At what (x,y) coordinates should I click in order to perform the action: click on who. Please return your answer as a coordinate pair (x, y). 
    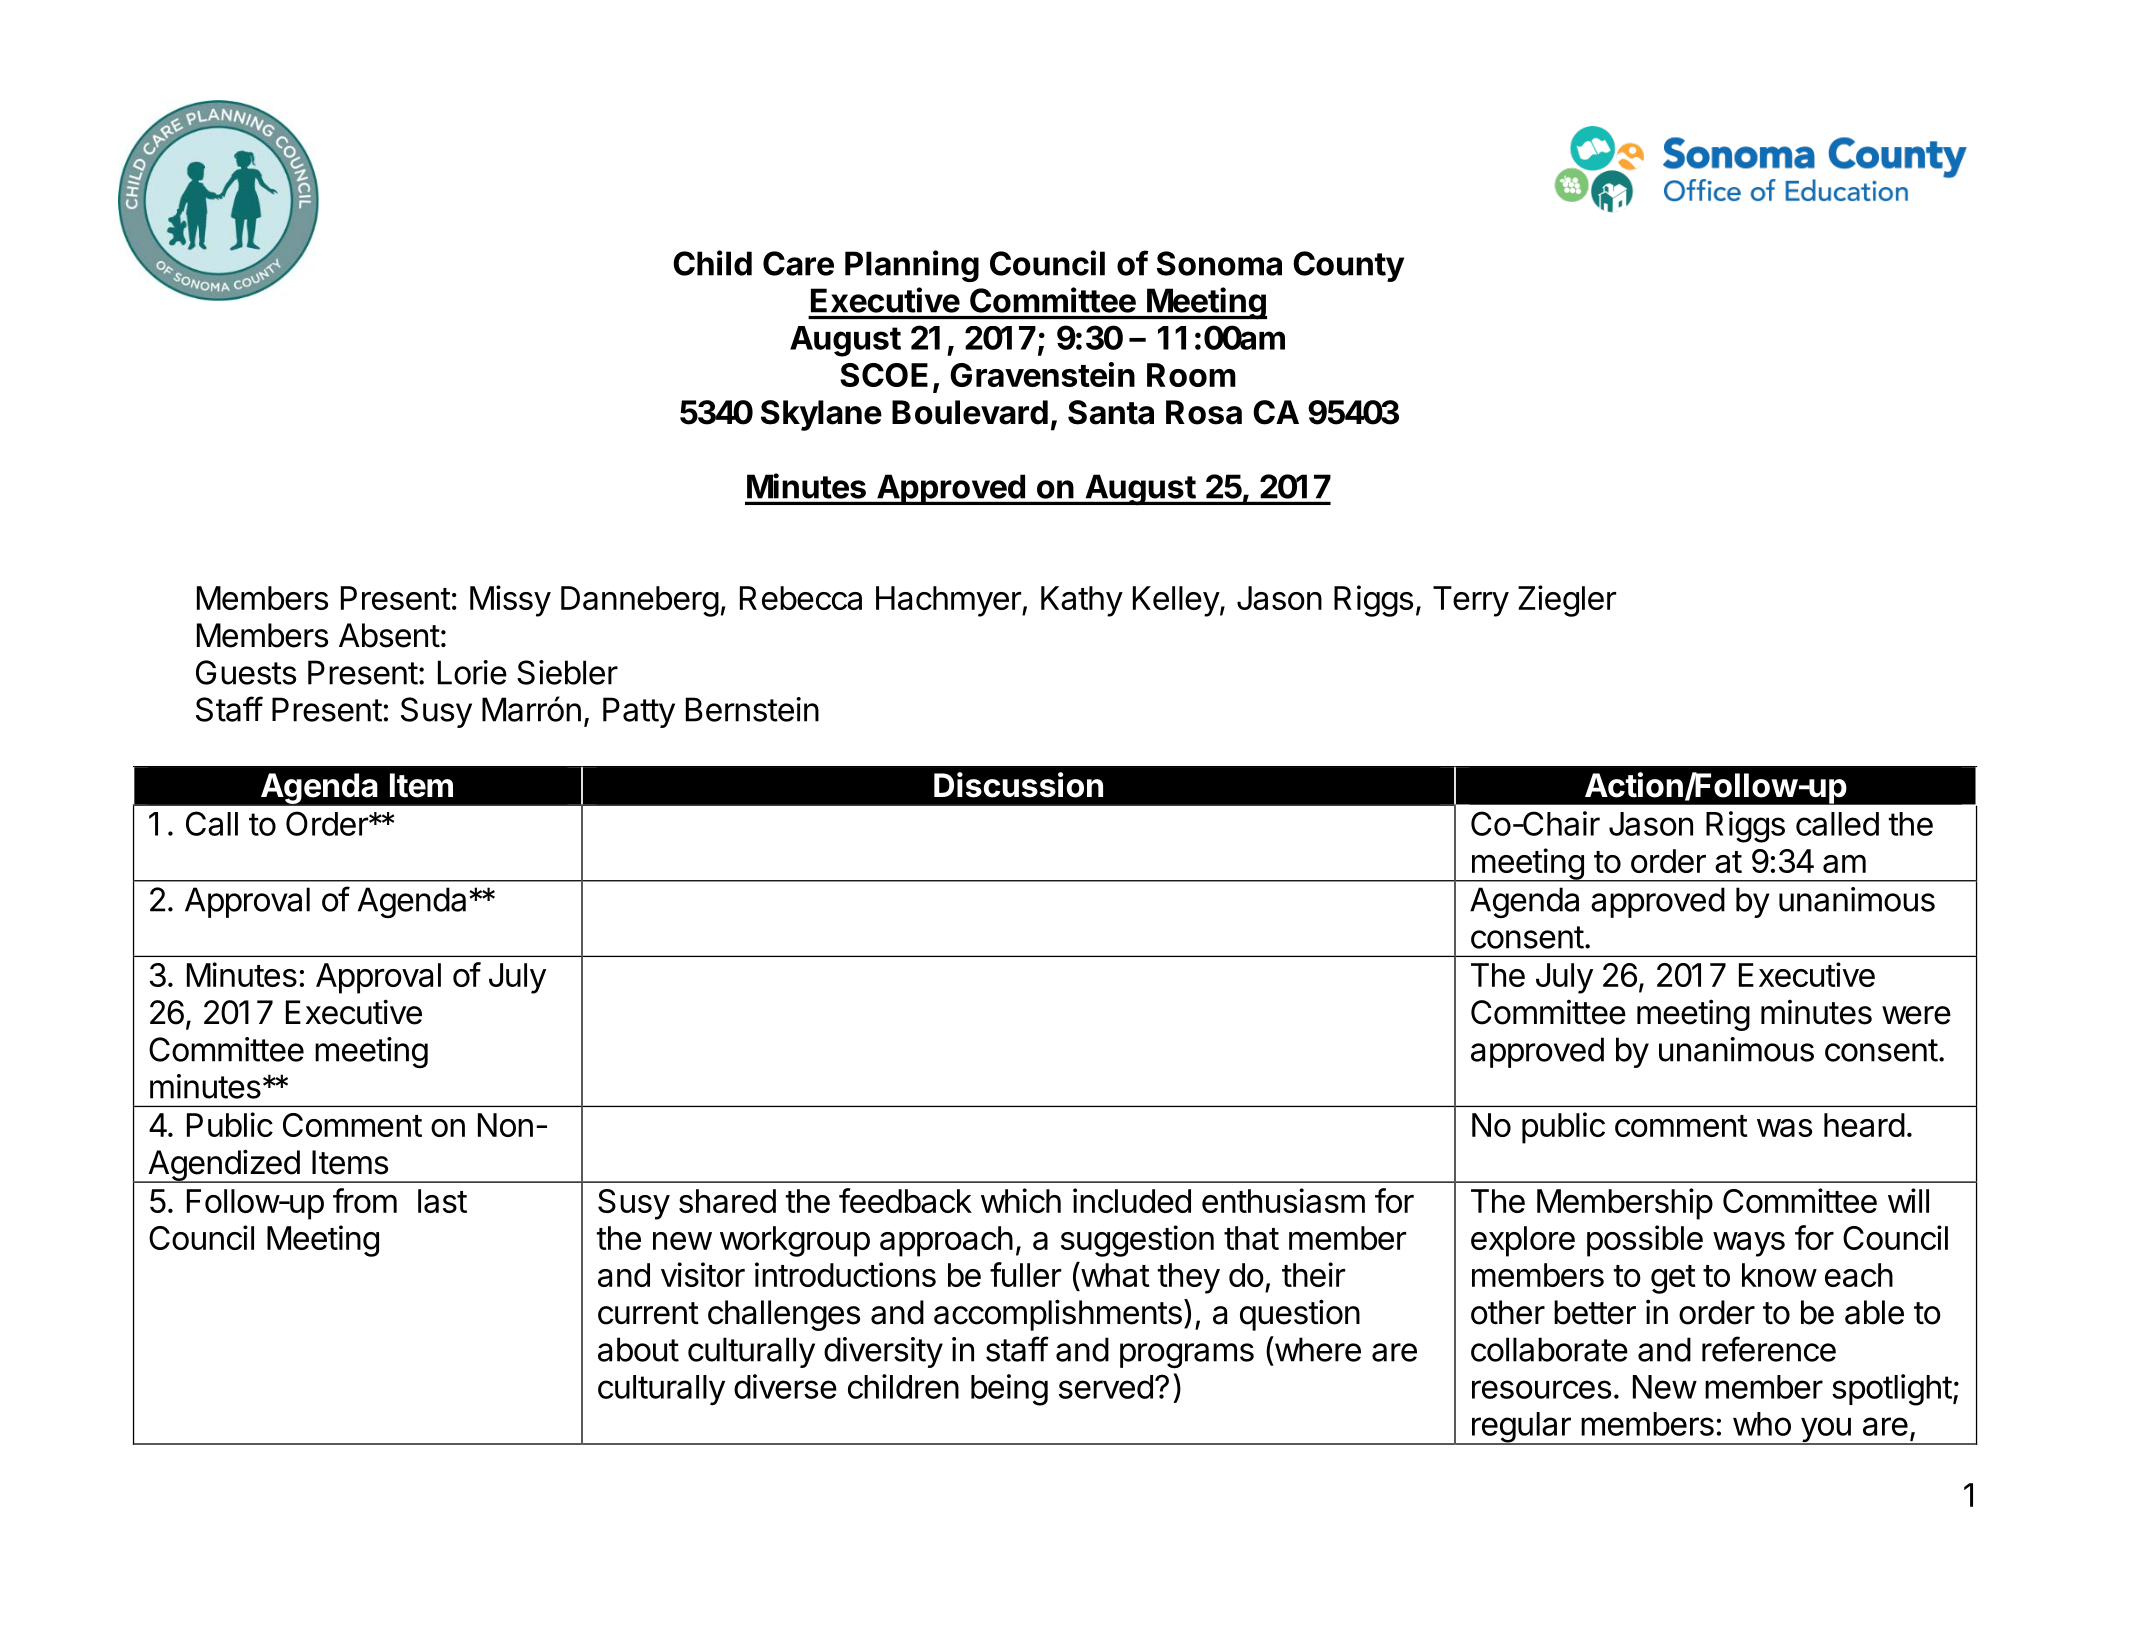
    Looking at the image, I should click on (1762, 1424).
